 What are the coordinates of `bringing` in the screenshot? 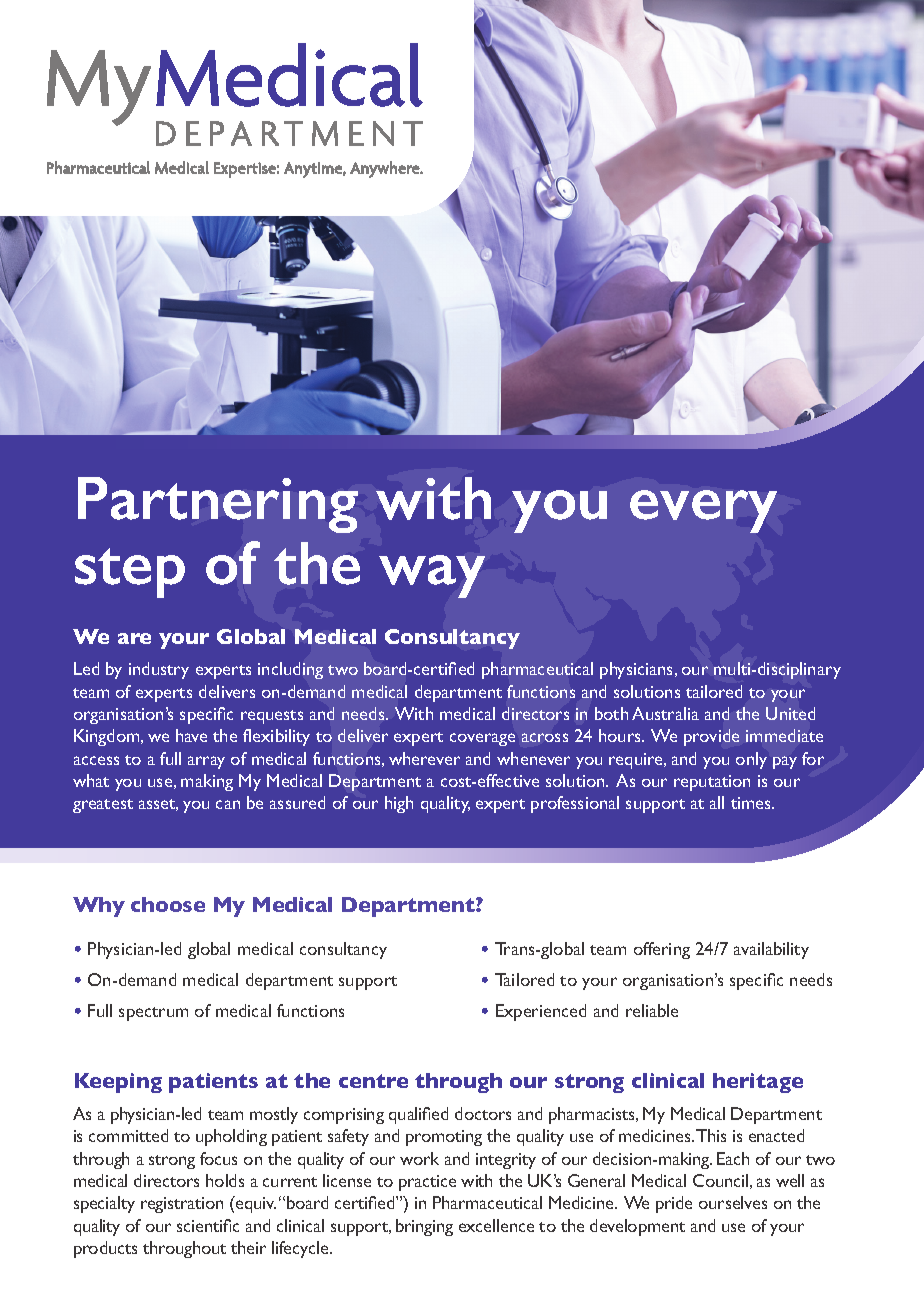 It's located at (424, 1227).
